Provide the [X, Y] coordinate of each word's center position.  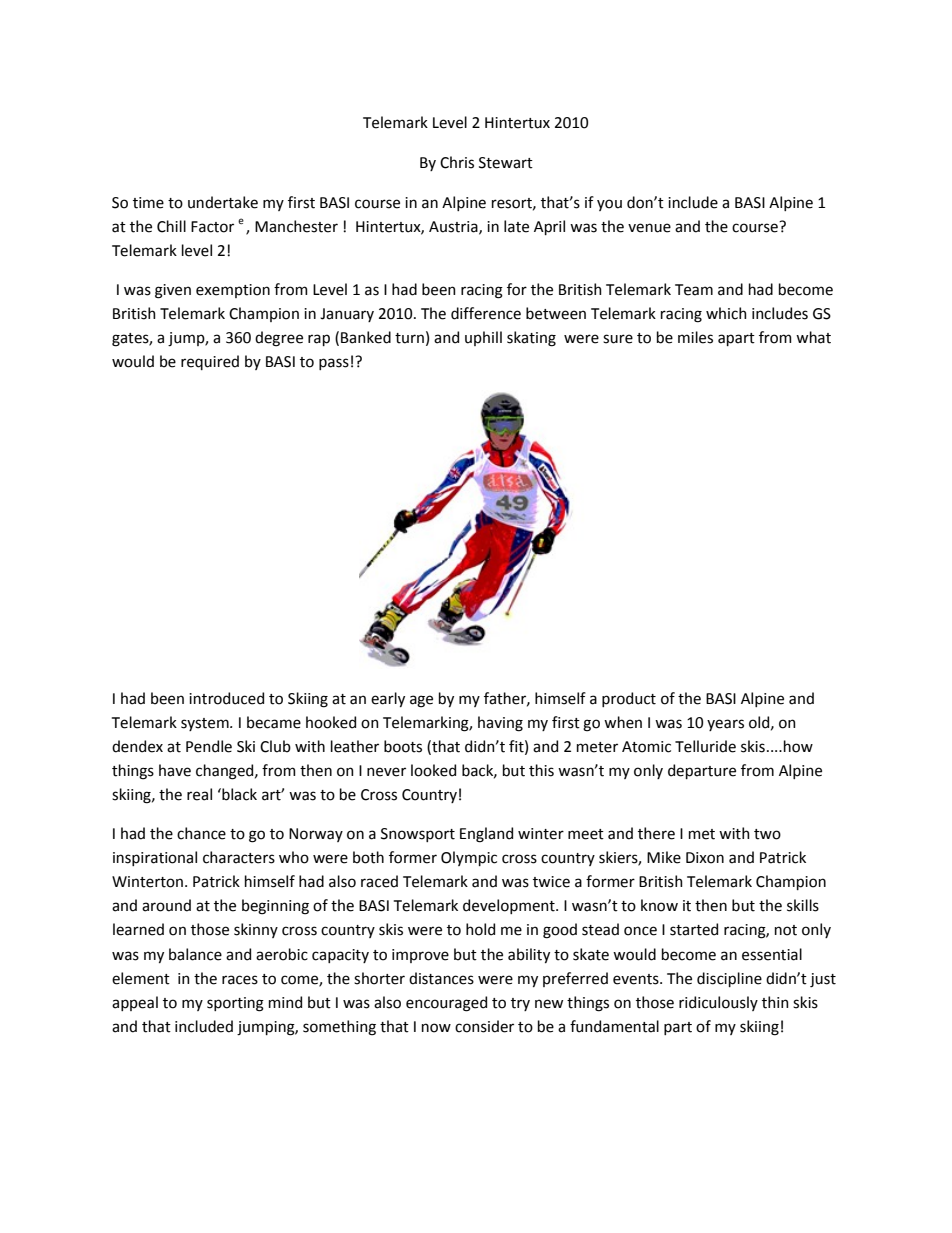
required [210, 362]
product [629, 699]
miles [695, 337]
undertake [223, 202]
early [388, 699]
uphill [483, 338]
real [199, 794]
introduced [226, 698]
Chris [457, 162]
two [767, 834]
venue [649, 228]
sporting [235, 1004]
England [486, 835]
